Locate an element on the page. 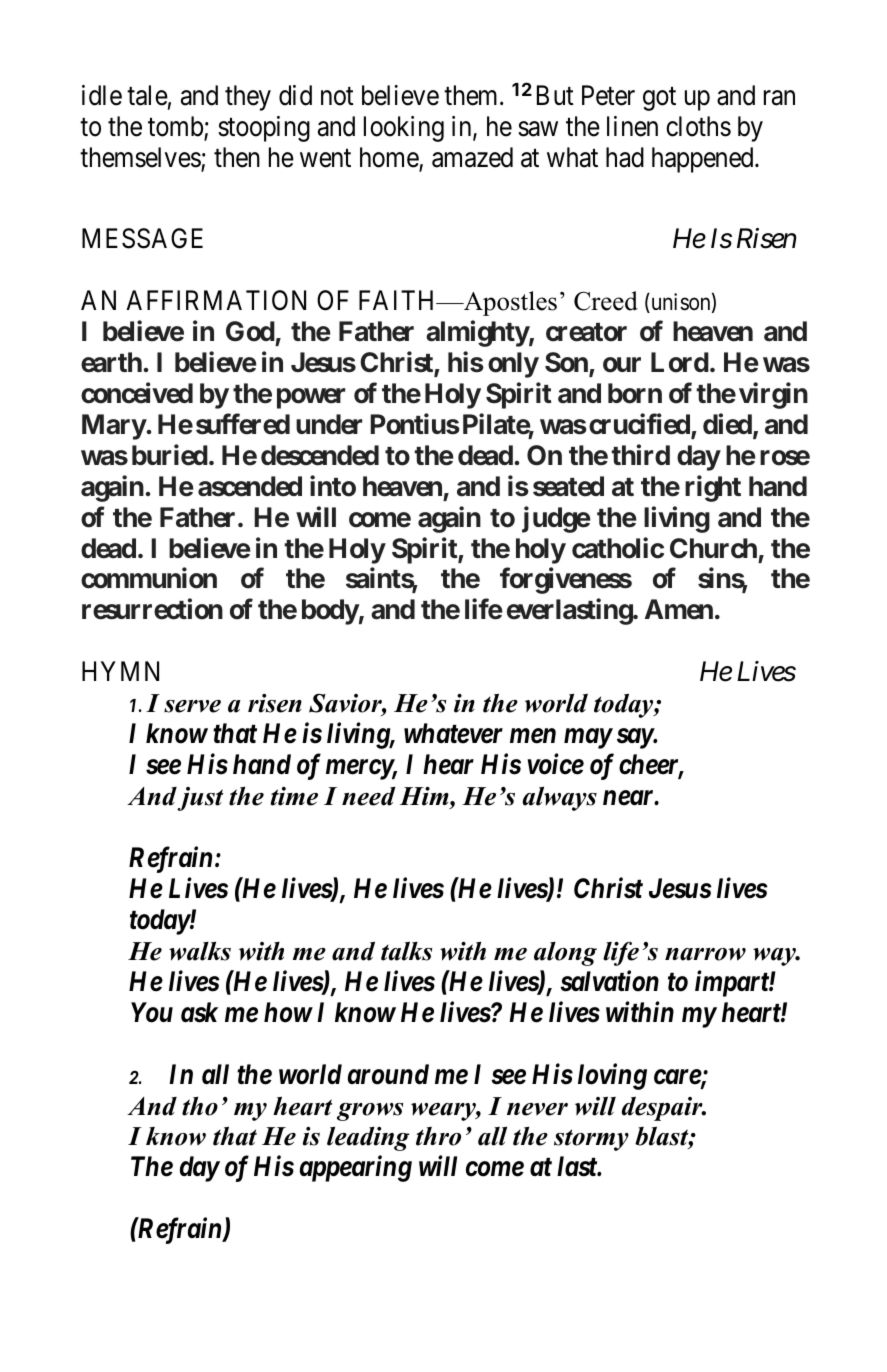 The image size is (887, 1372). happened is located at coordinates (704, 160).
